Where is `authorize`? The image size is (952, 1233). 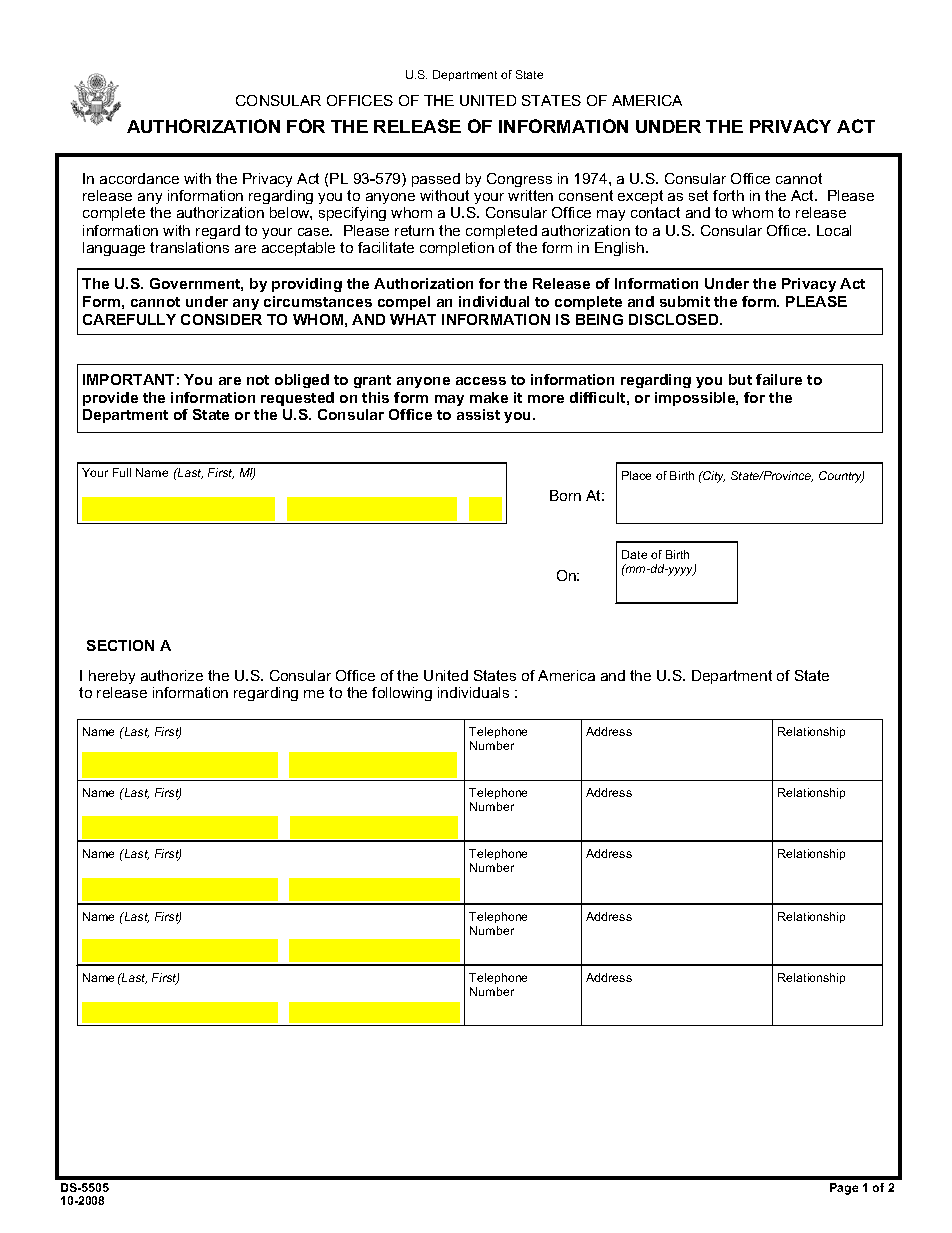 authorize is located at coordinates (172, 675).
